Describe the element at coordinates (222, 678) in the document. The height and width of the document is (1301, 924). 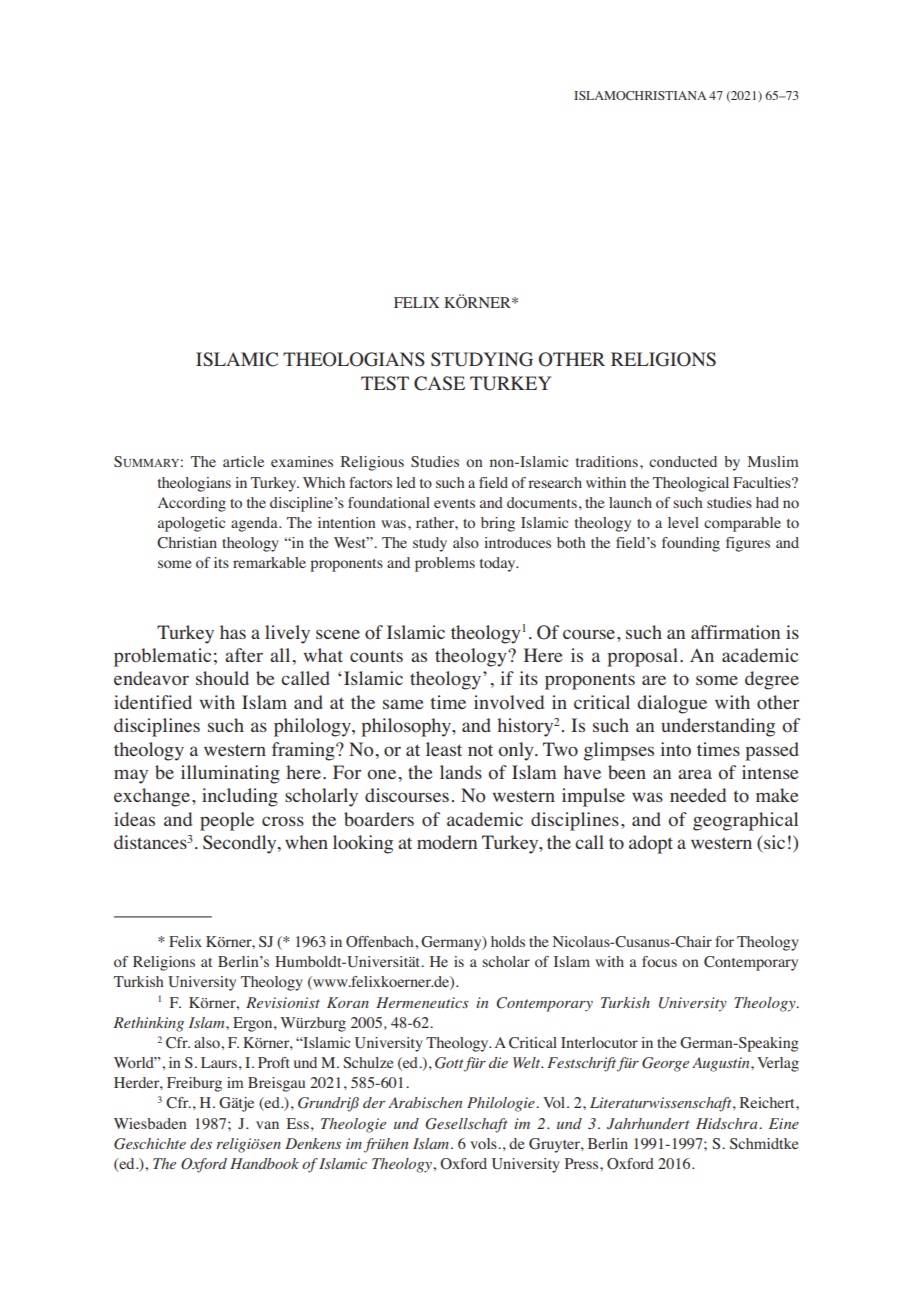
I see `should` at that location.
